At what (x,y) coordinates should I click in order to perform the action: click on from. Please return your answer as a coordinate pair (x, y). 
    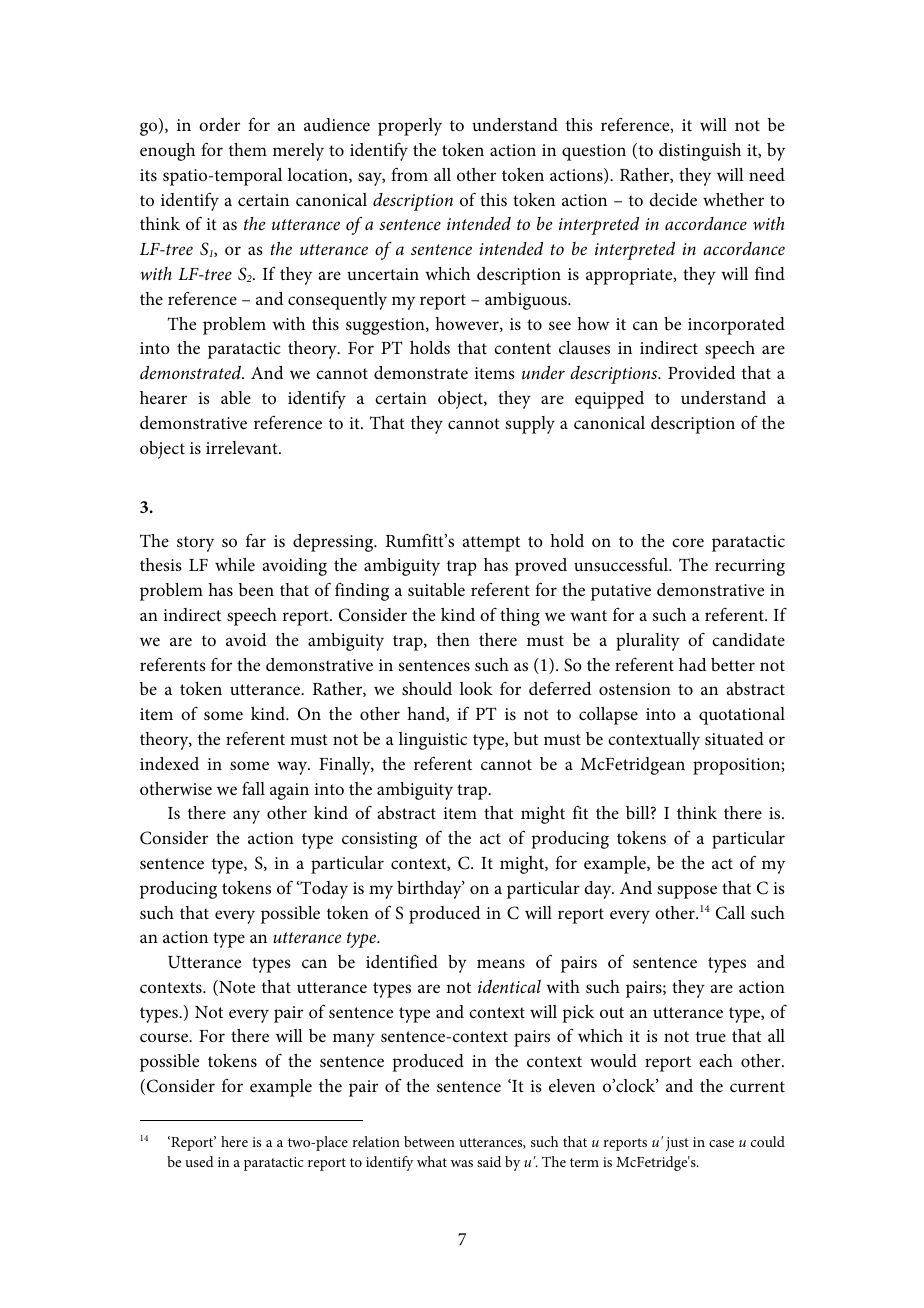
    Looking at the image, I should click on (409, 174).
